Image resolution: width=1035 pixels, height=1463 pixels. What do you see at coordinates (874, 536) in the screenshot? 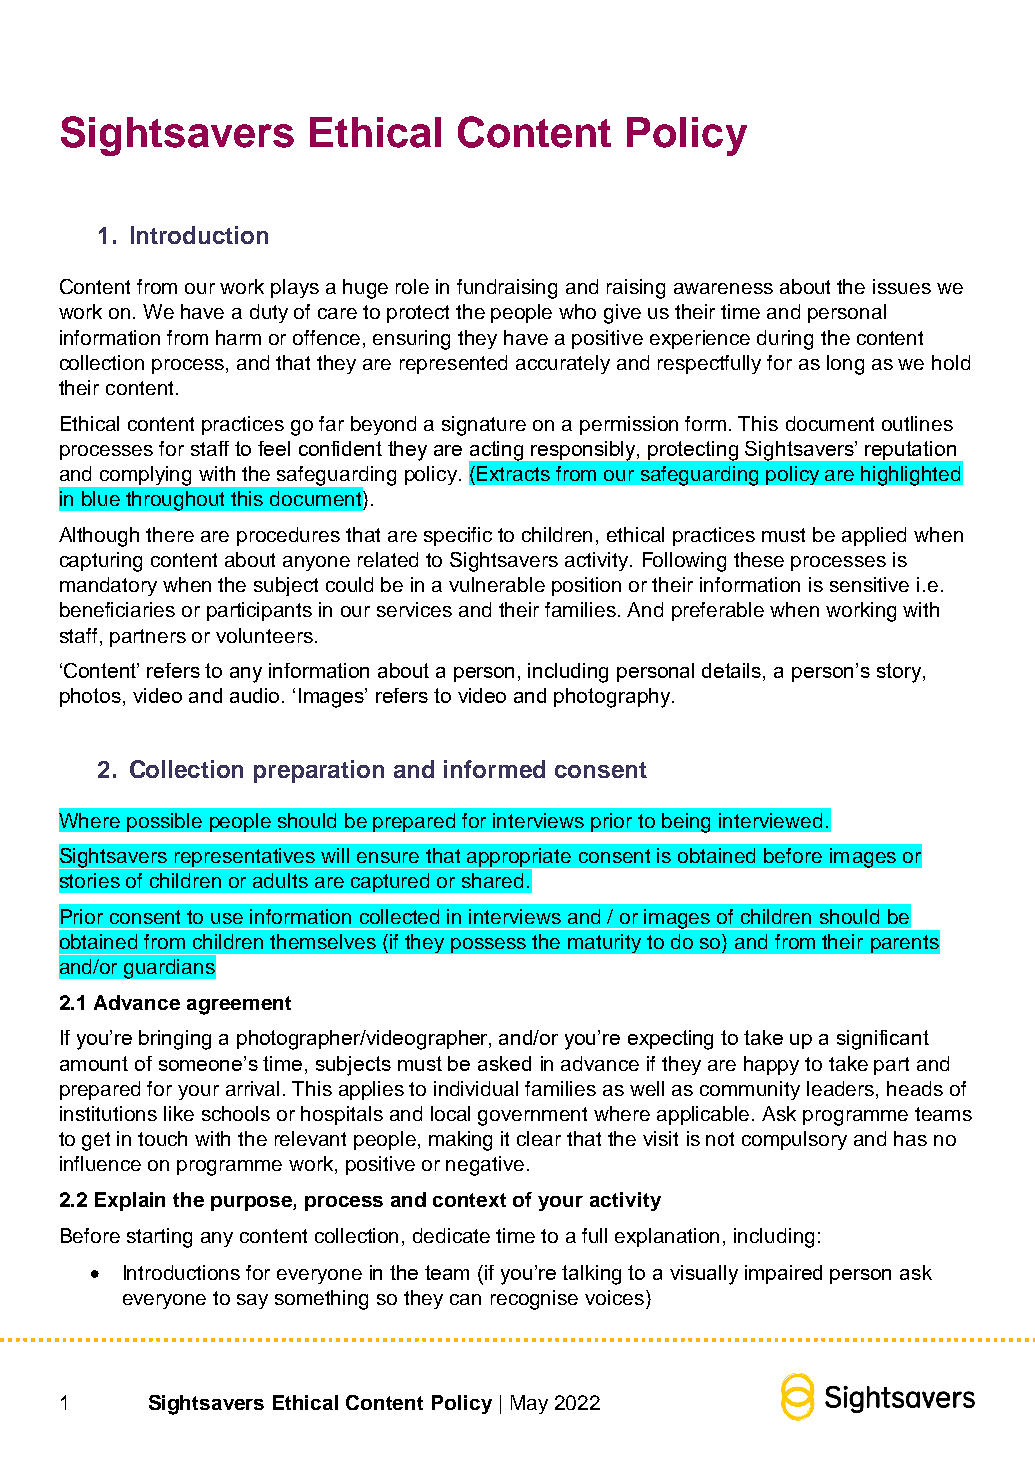
I see `applied` at bounding box center [874, 536].
